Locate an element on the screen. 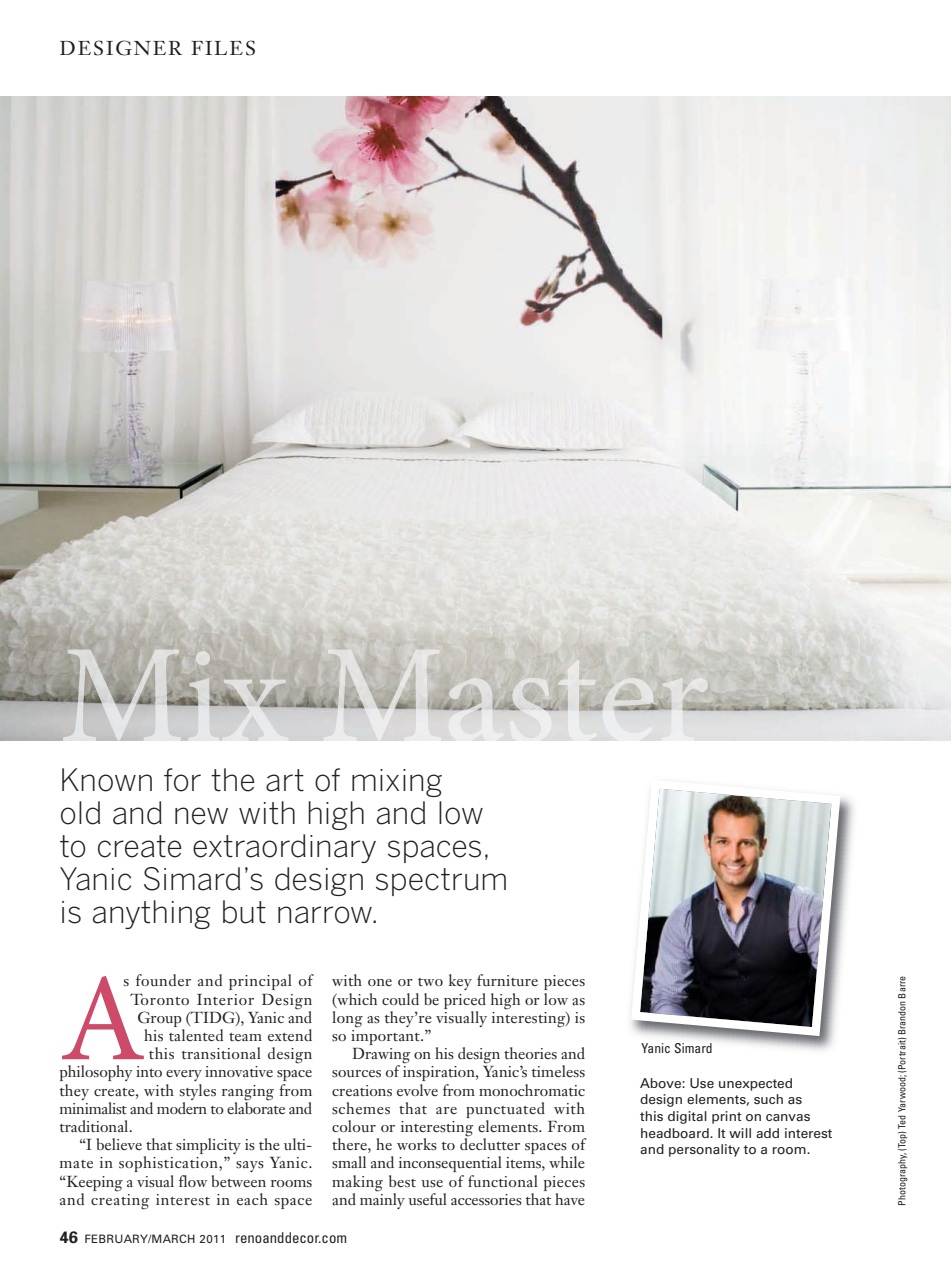  FILES is located at coordinates (223, 48).
